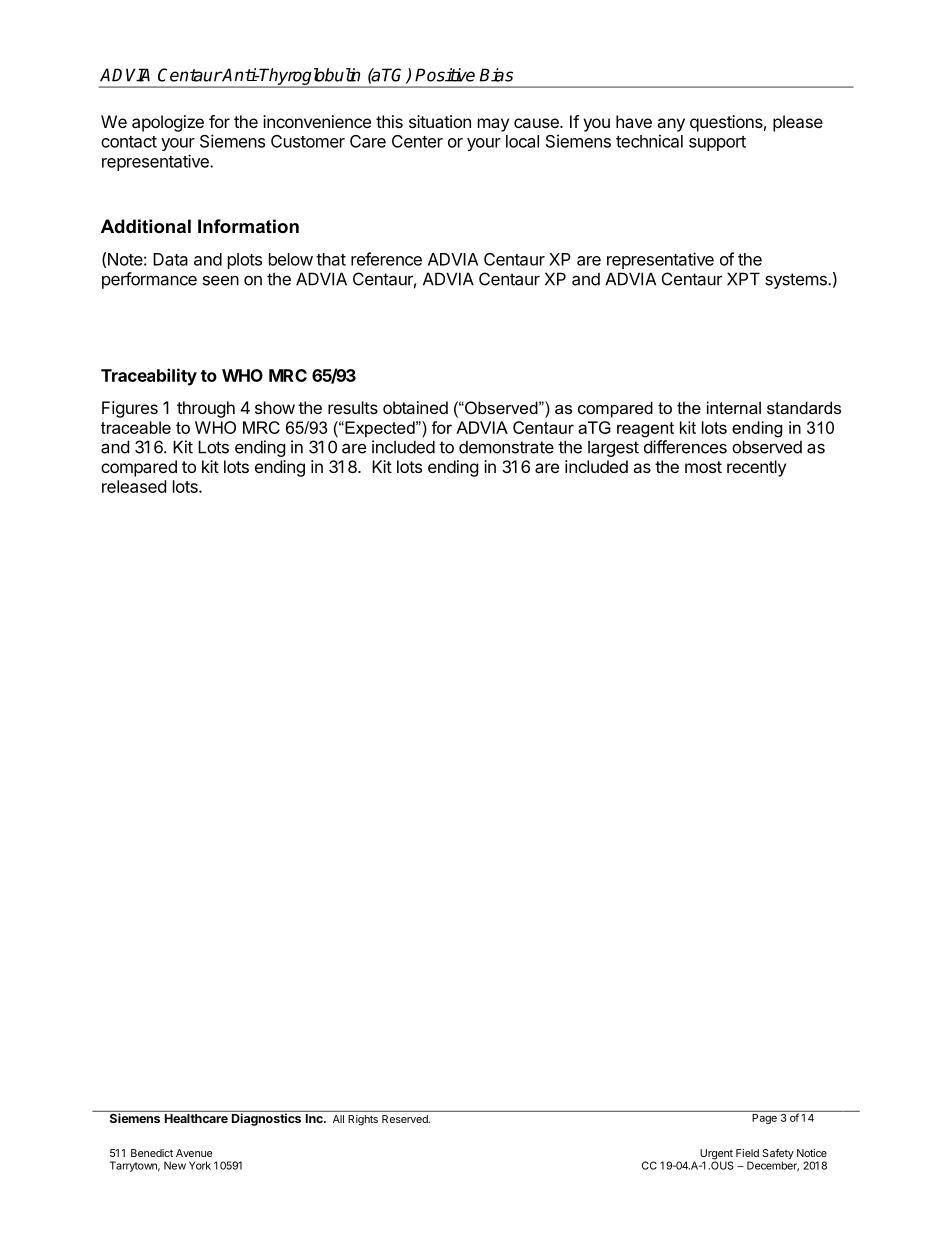 The width and height of the image is (952, 1233). Describe the element at coordinates (134, 486) in the image. I see `released` at that location.
